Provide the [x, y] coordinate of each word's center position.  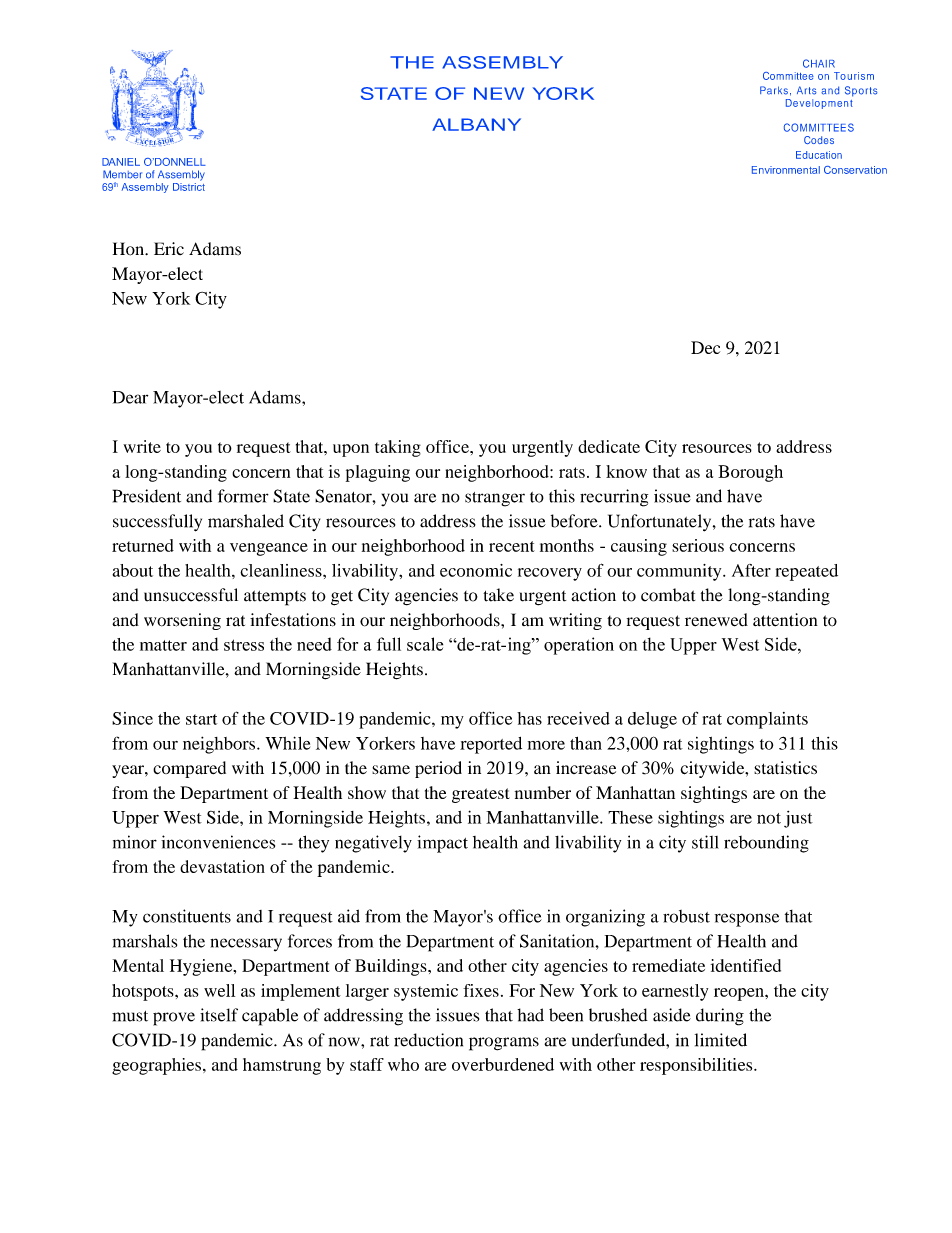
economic [476, 570]
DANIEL [121, 162]
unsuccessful [191, 595]
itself [219, 1015]
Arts [806, 90]
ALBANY [476, 124]
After [751, 570]
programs [504, 1044]
